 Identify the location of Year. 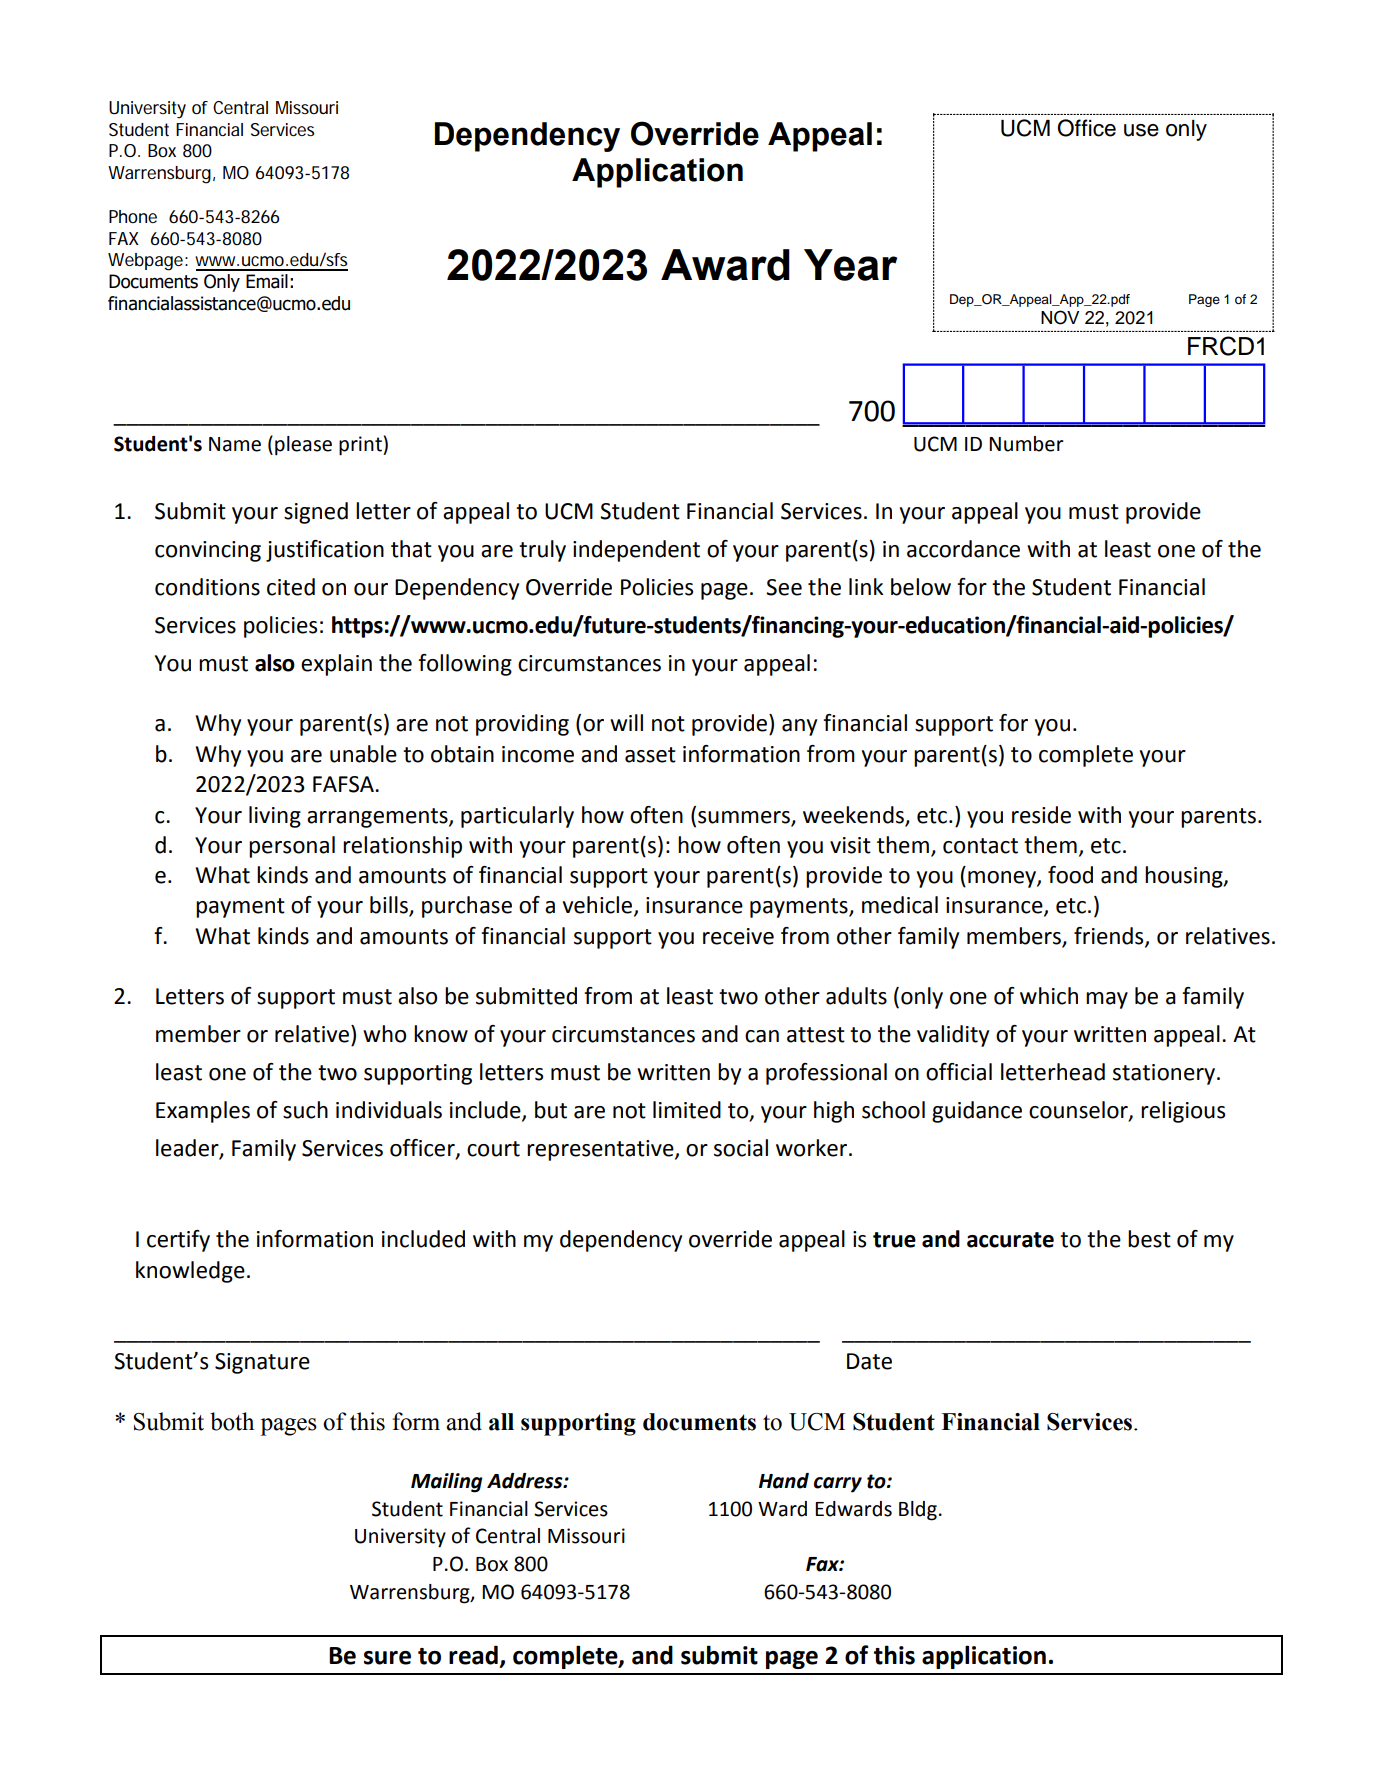
(850, 265).
